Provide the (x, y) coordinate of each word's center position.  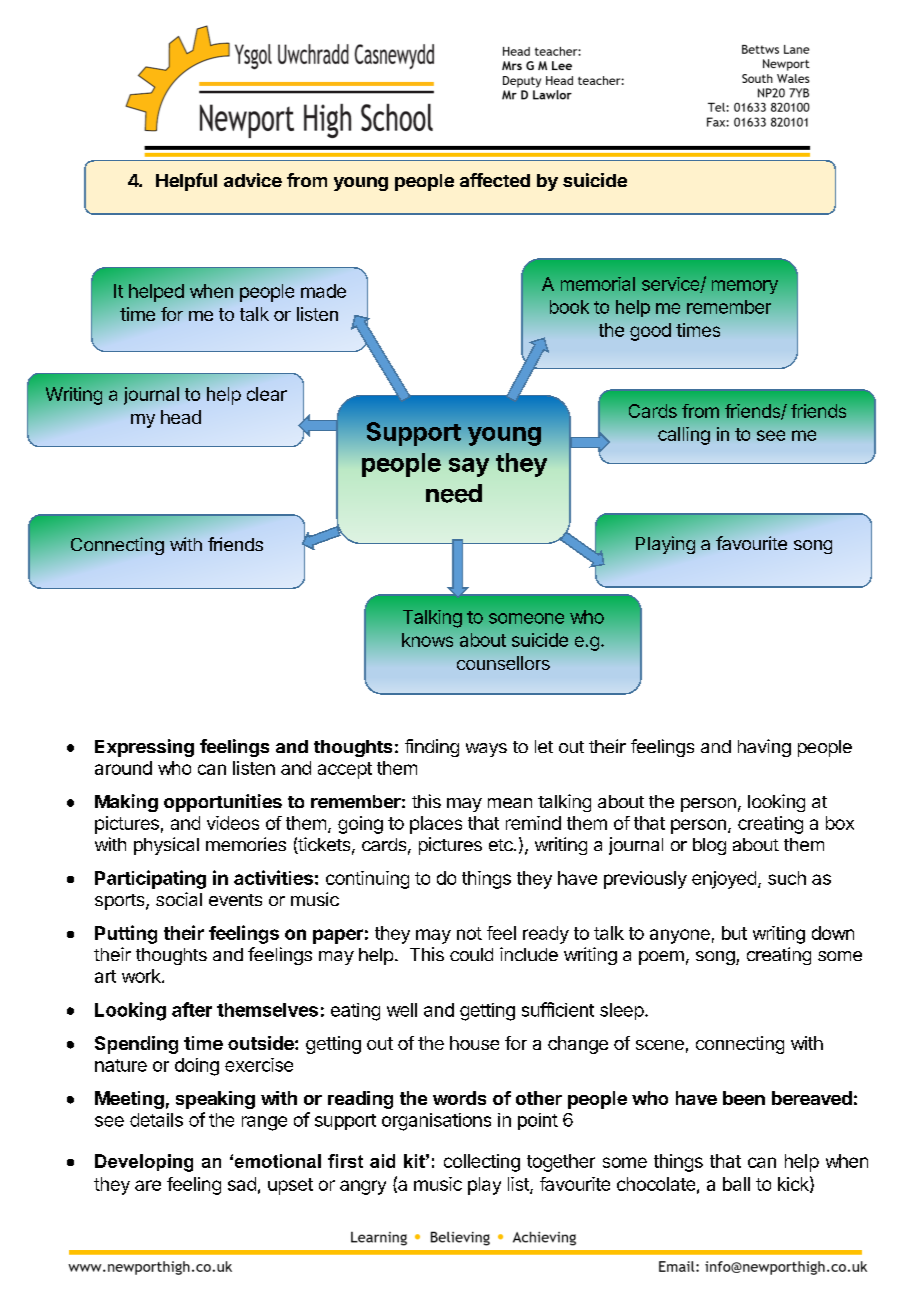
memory (745, 287)
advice (253, 180)
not (469, 933)
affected (495, 180)
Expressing (144, 748)
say (469, 467)
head (181, 417)
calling (684, 436)
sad (242, 1184)
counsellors (503, 663)
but (734, 933)
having (764, 748)
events (235, 900)
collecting (482, 1163)
